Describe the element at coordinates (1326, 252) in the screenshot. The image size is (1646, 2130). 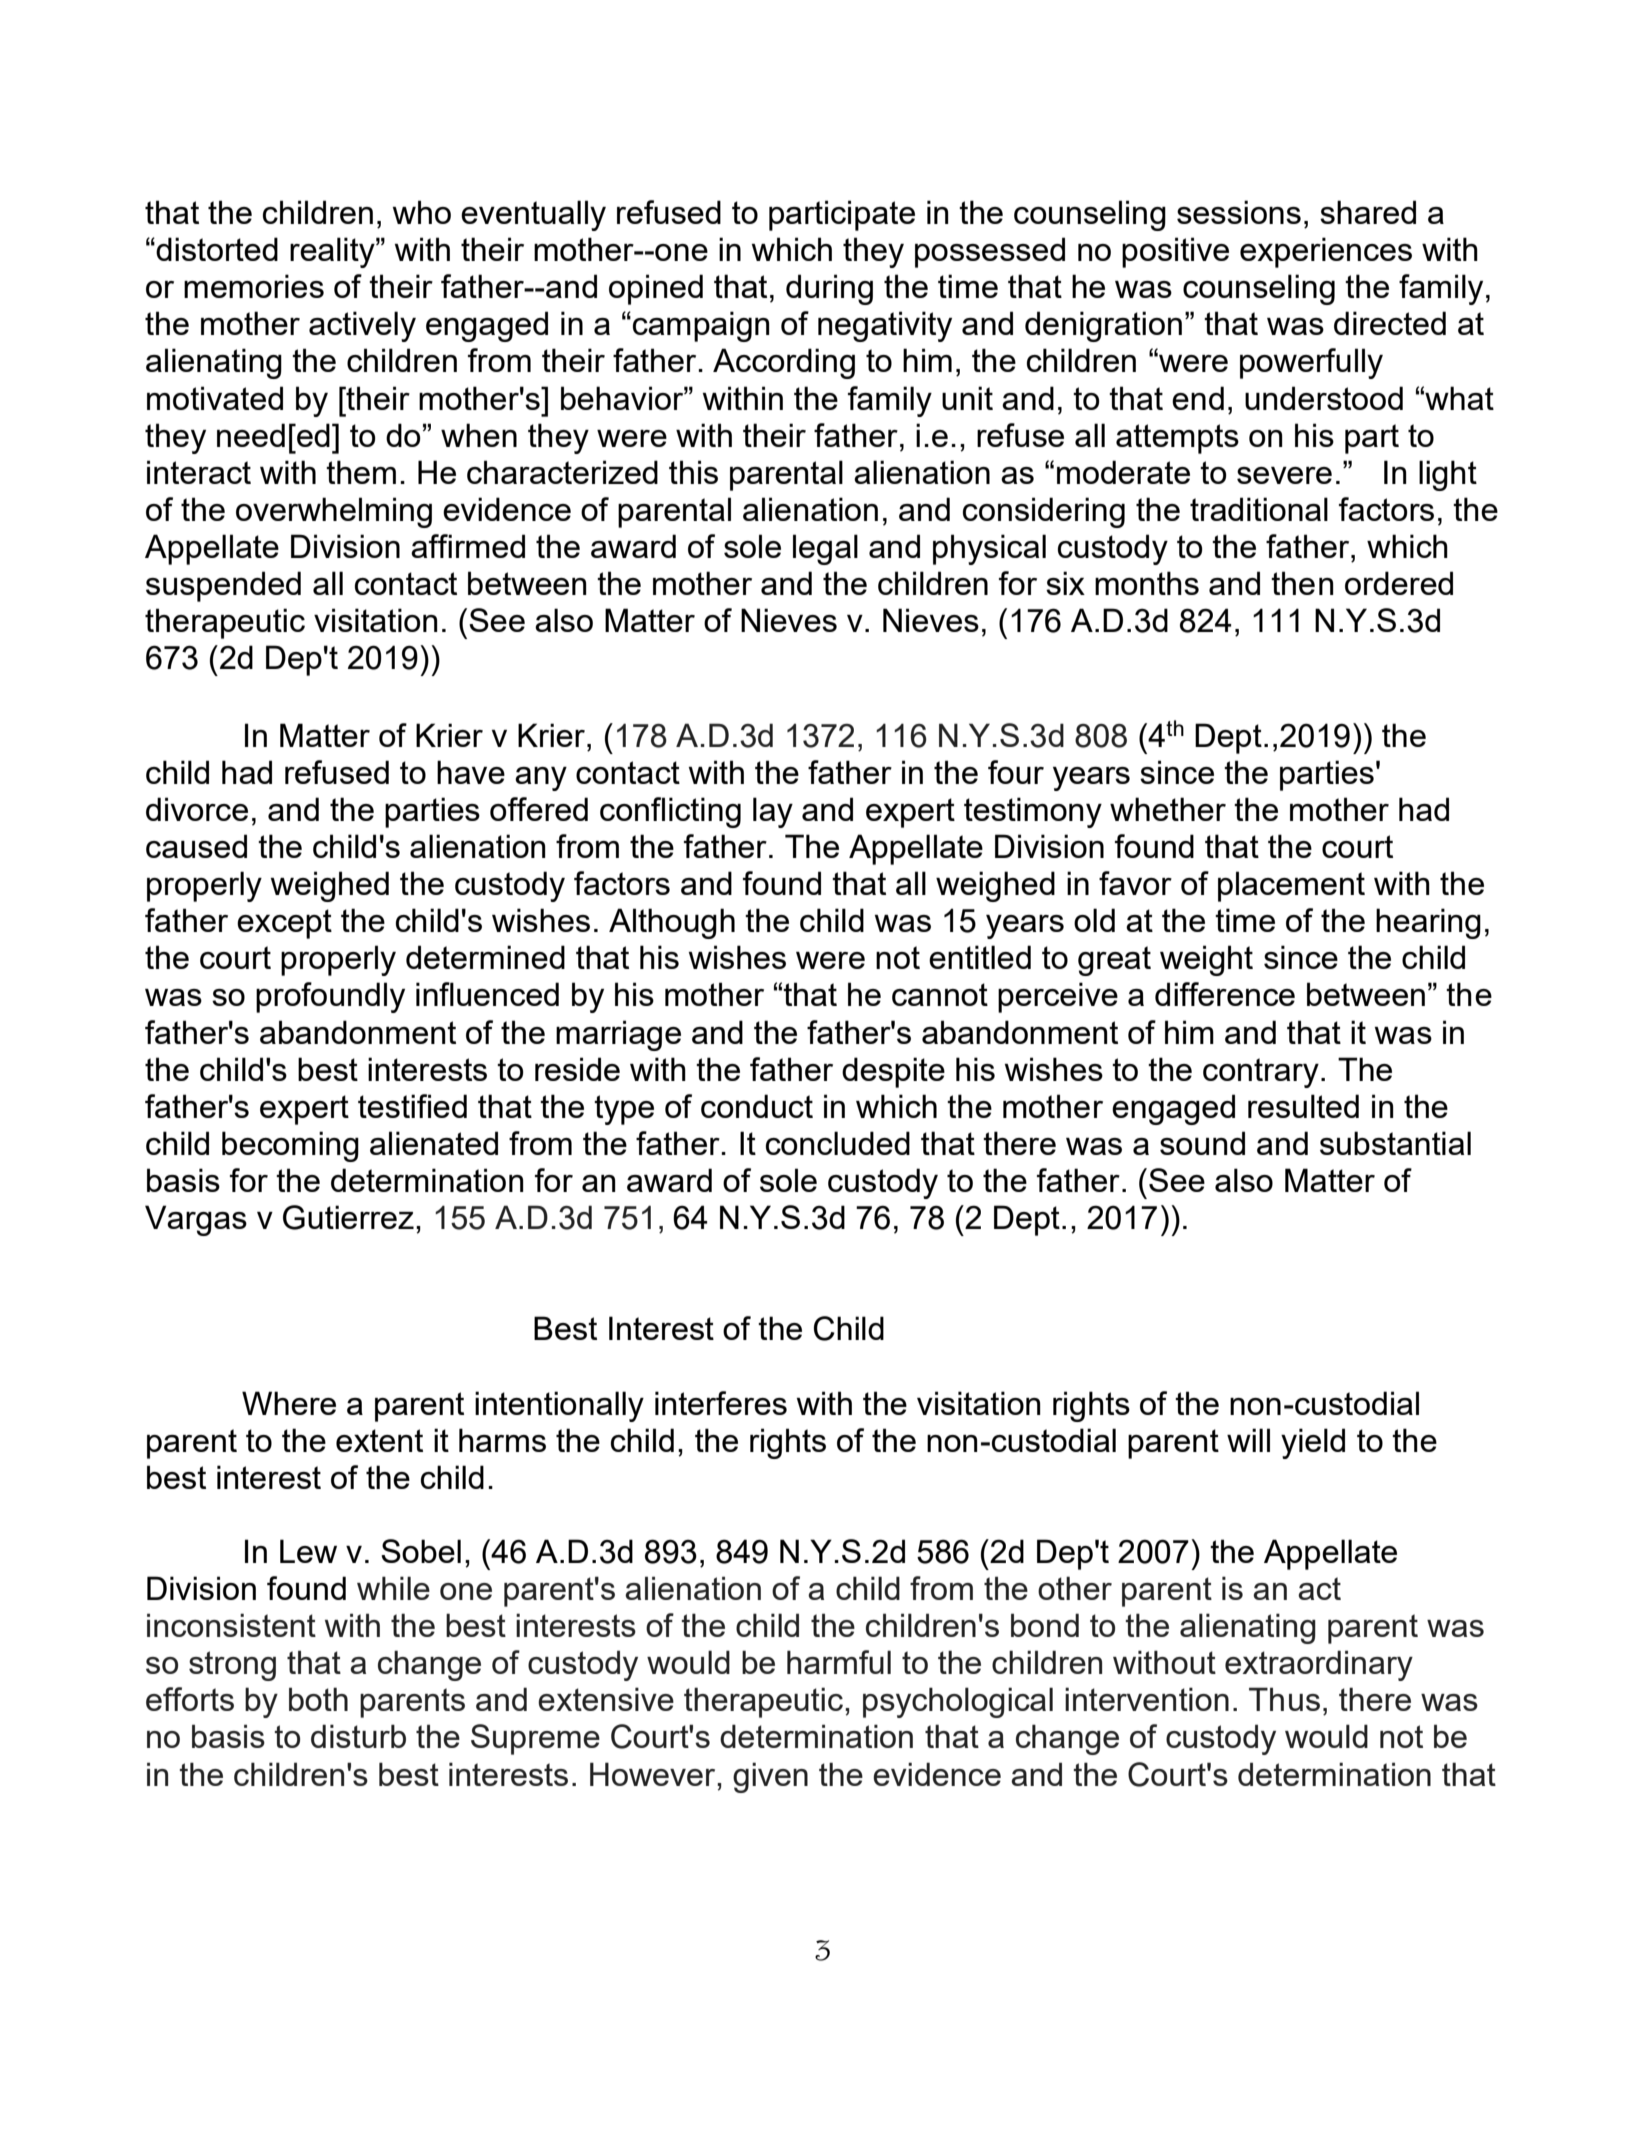
I see `experiences` at that location.
